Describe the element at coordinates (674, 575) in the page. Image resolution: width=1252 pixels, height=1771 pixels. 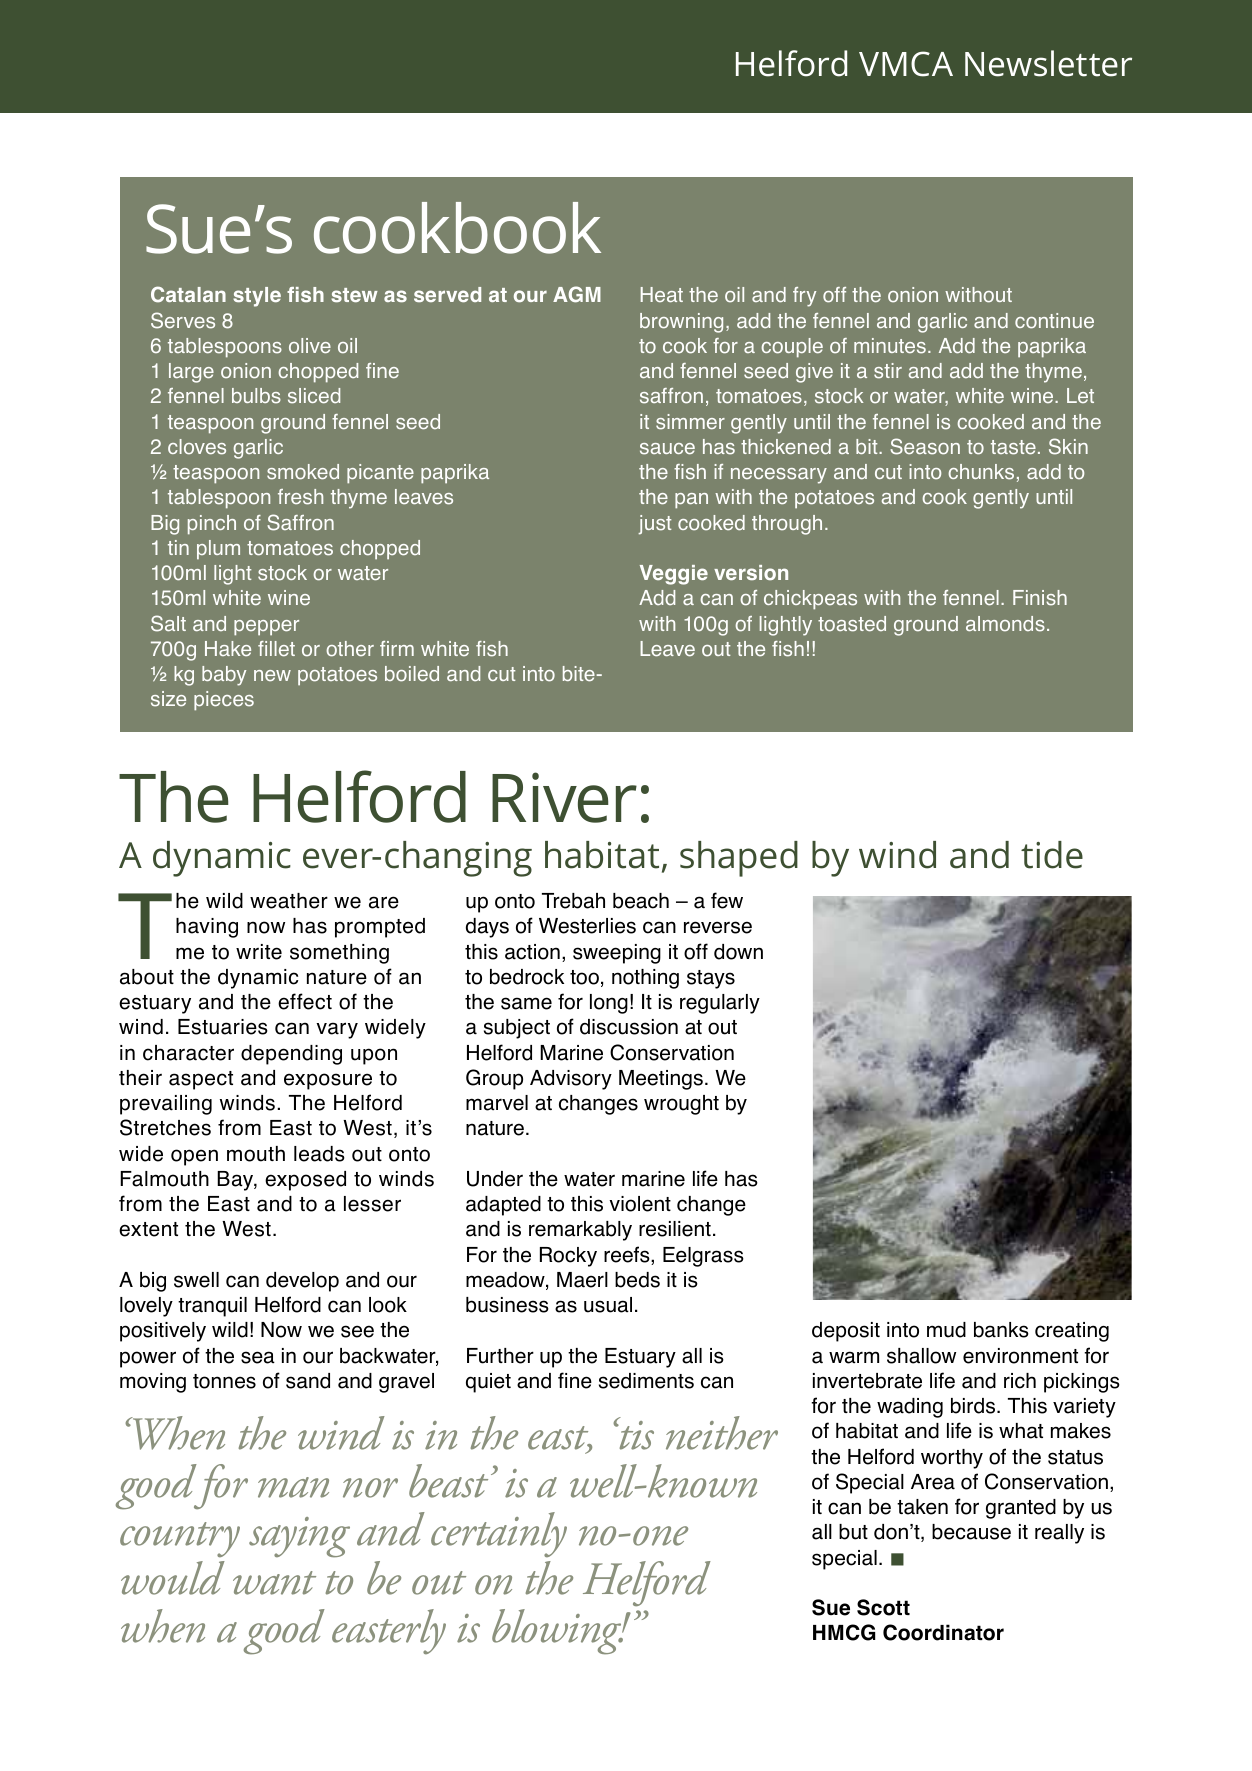
I see `Veggie` at that location.
